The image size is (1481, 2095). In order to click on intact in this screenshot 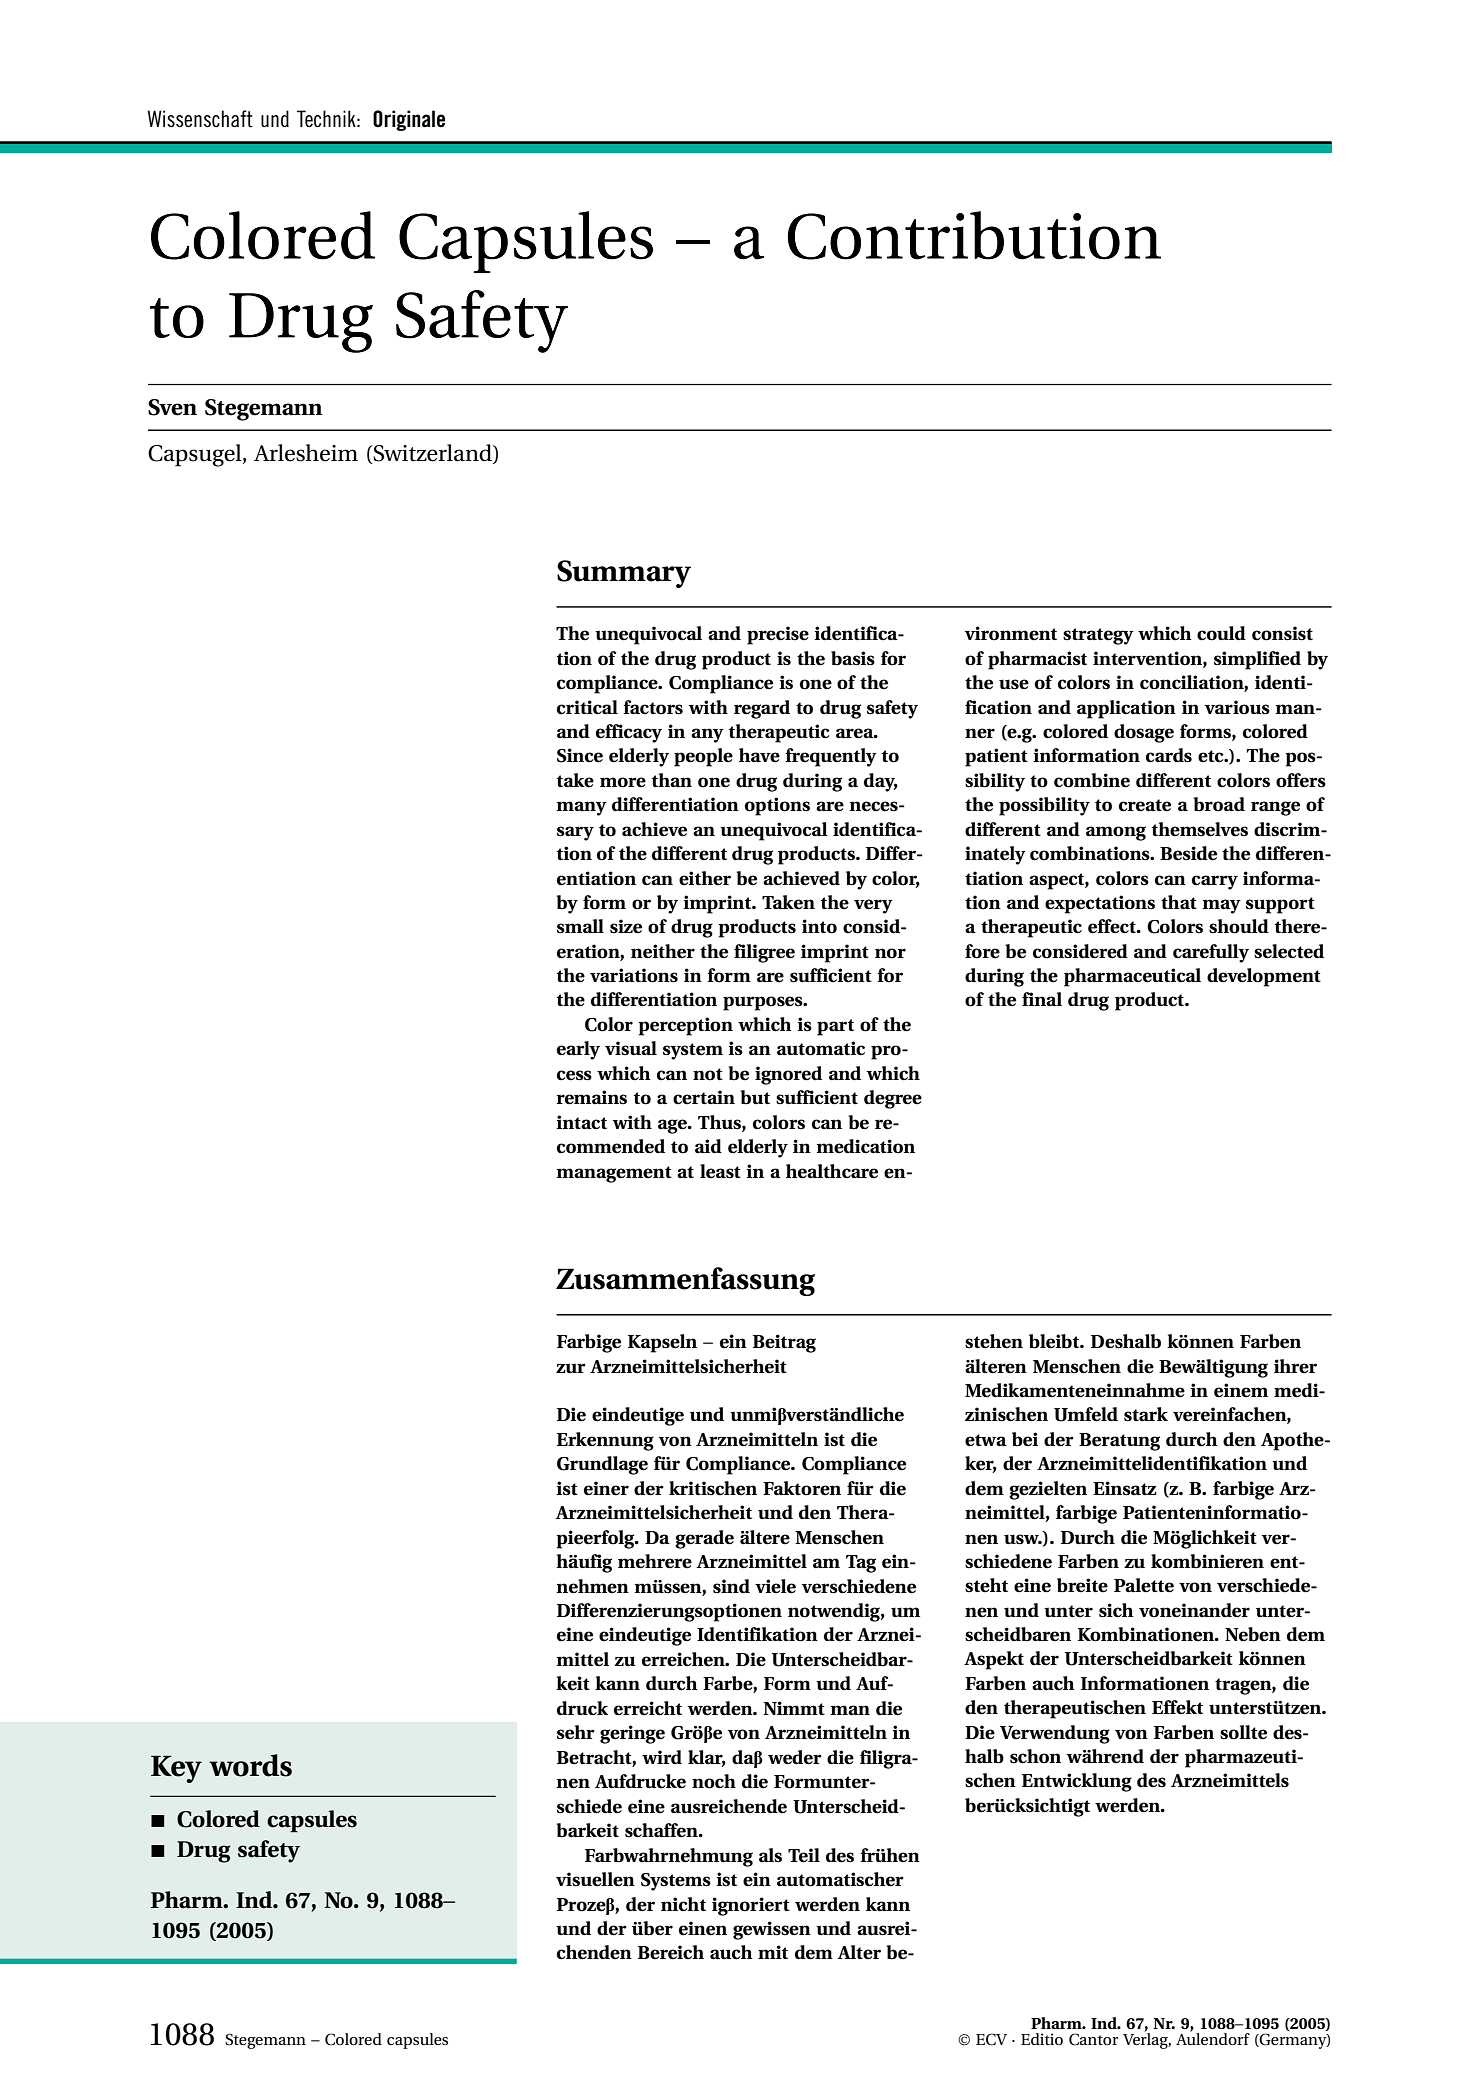, I will do `click(581, 1122)`.
